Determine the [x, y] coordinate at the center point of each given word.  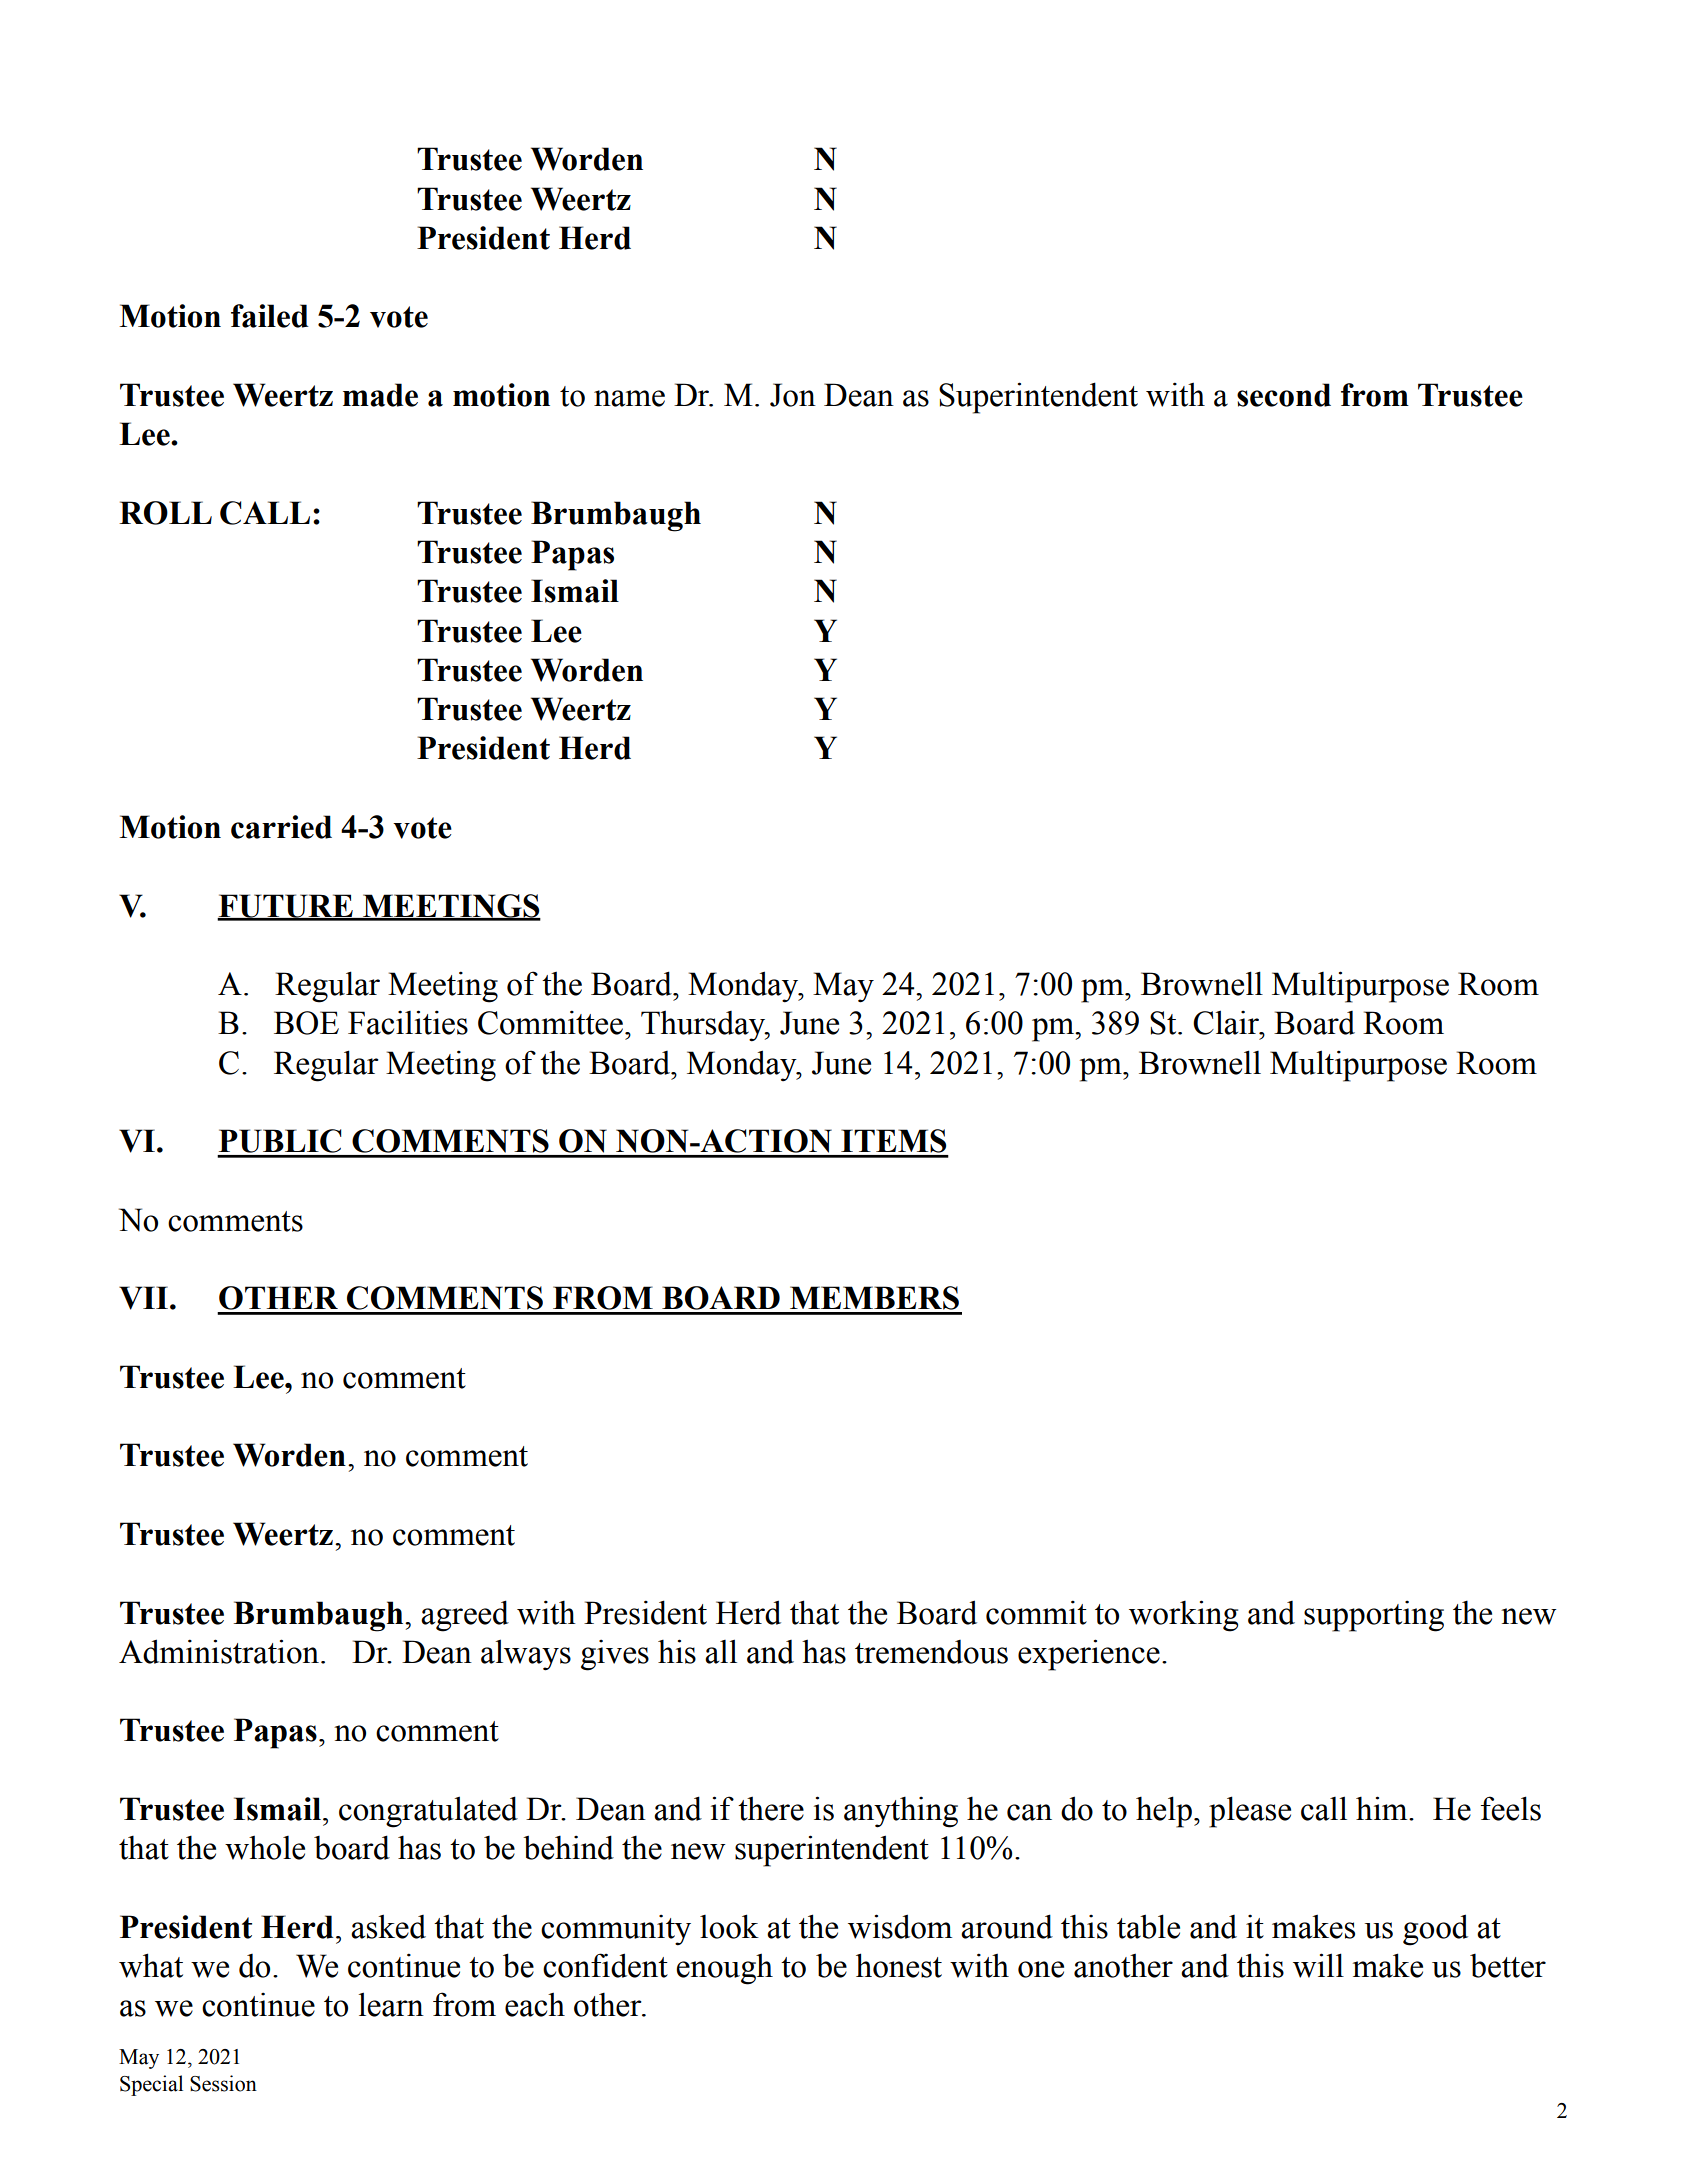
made [380, 395]
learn [391, 2004]
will [1318, 1965]
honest [899, 1965]
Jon [793, 395]
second [1284, 395]
